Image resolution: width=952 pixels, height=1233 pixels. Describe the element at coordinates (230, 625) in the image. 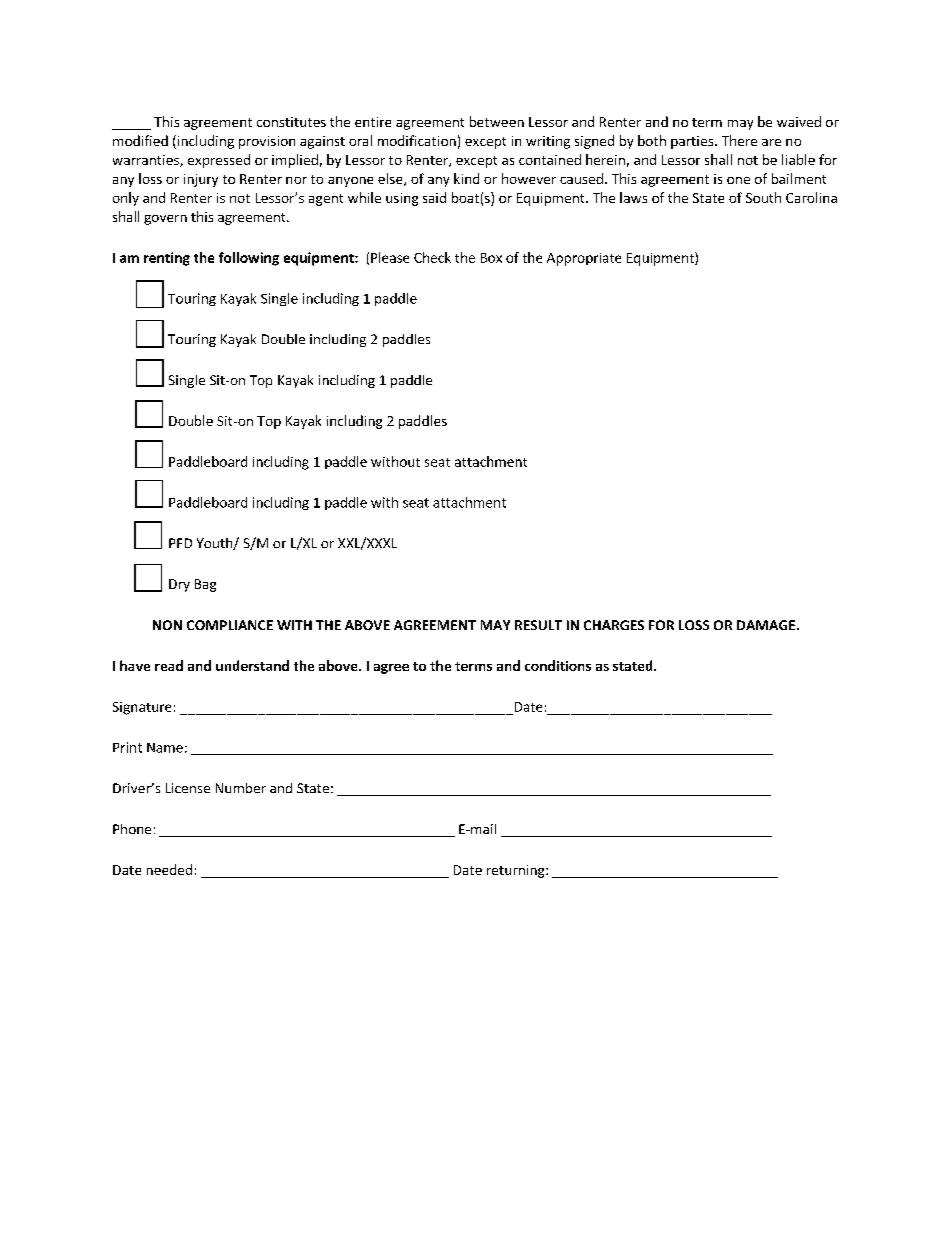

I see `COMPLIANCE` at that location.
